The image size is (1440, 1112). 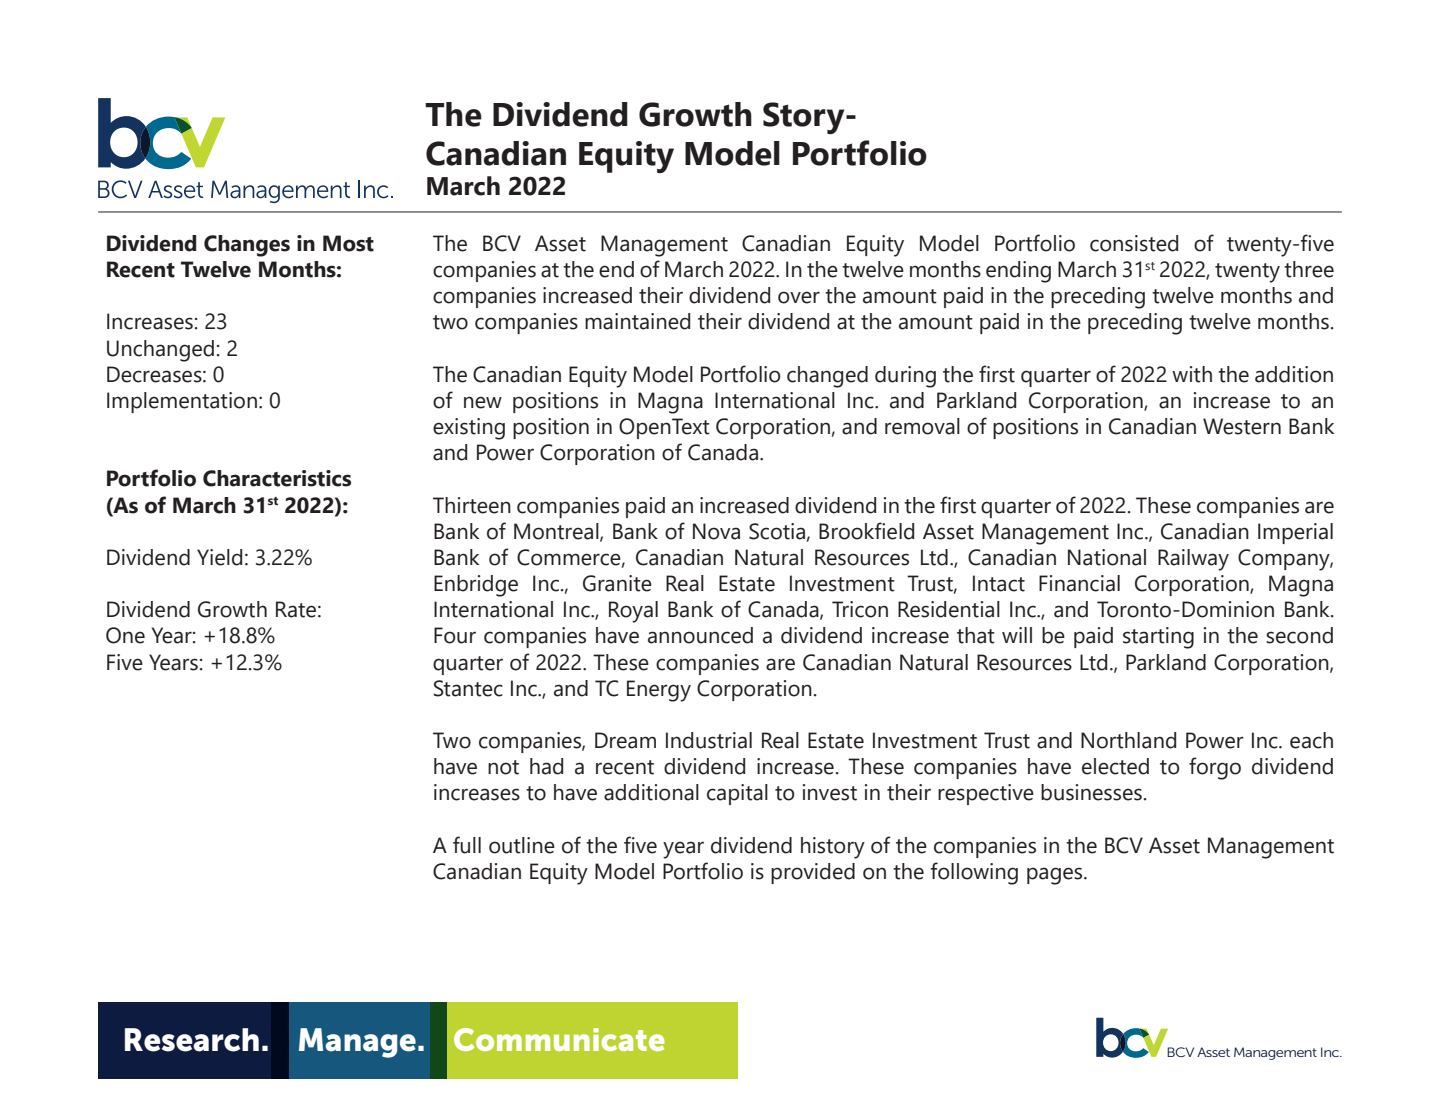 I want to click on not, so click(x=503, y=767).
